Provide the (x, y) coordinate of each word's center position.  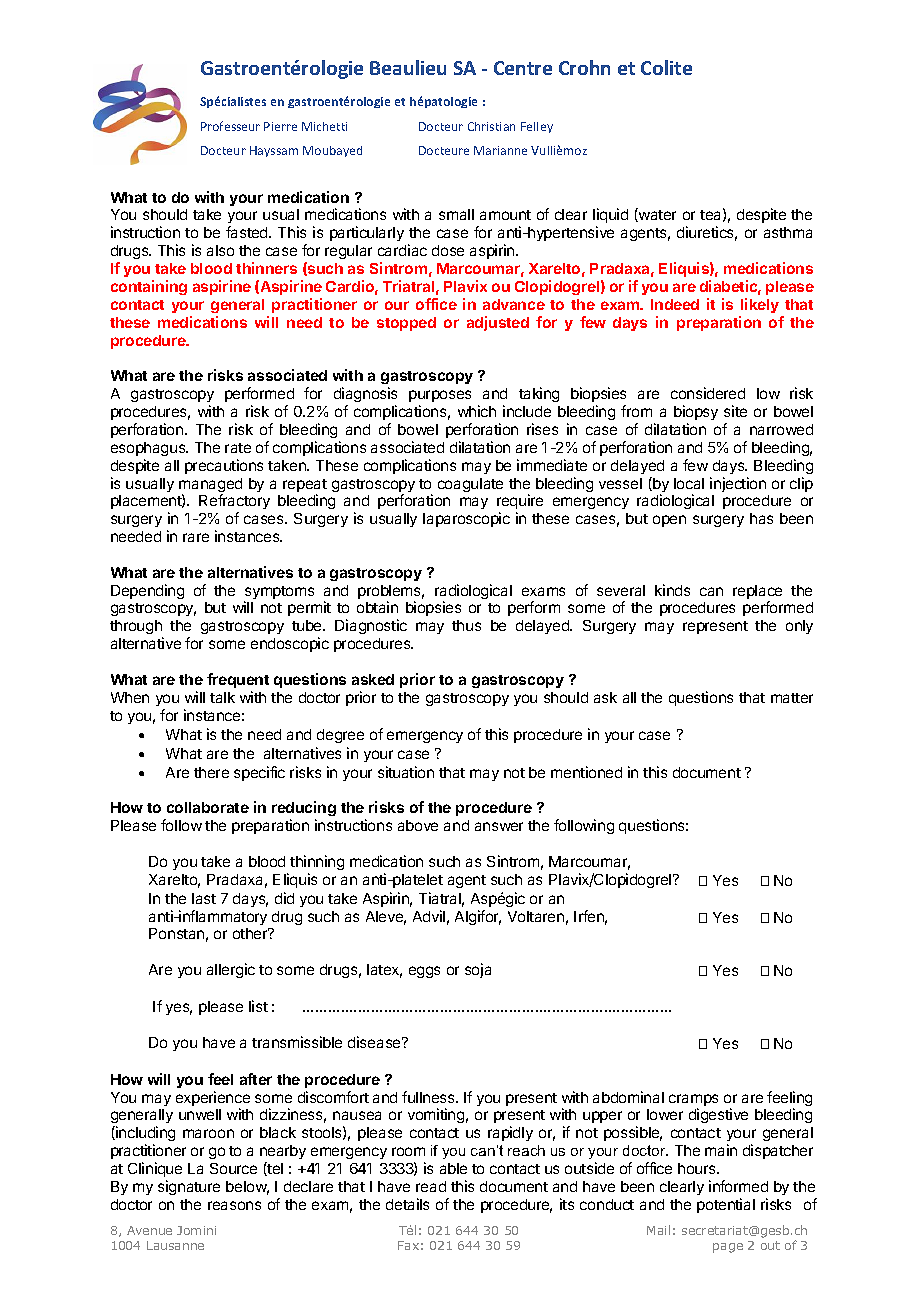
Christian (491, 126)
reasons (234, 1205)
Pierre (280, 126)
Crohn (584, 67)
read (431, 1186)
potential (726, 1205)
